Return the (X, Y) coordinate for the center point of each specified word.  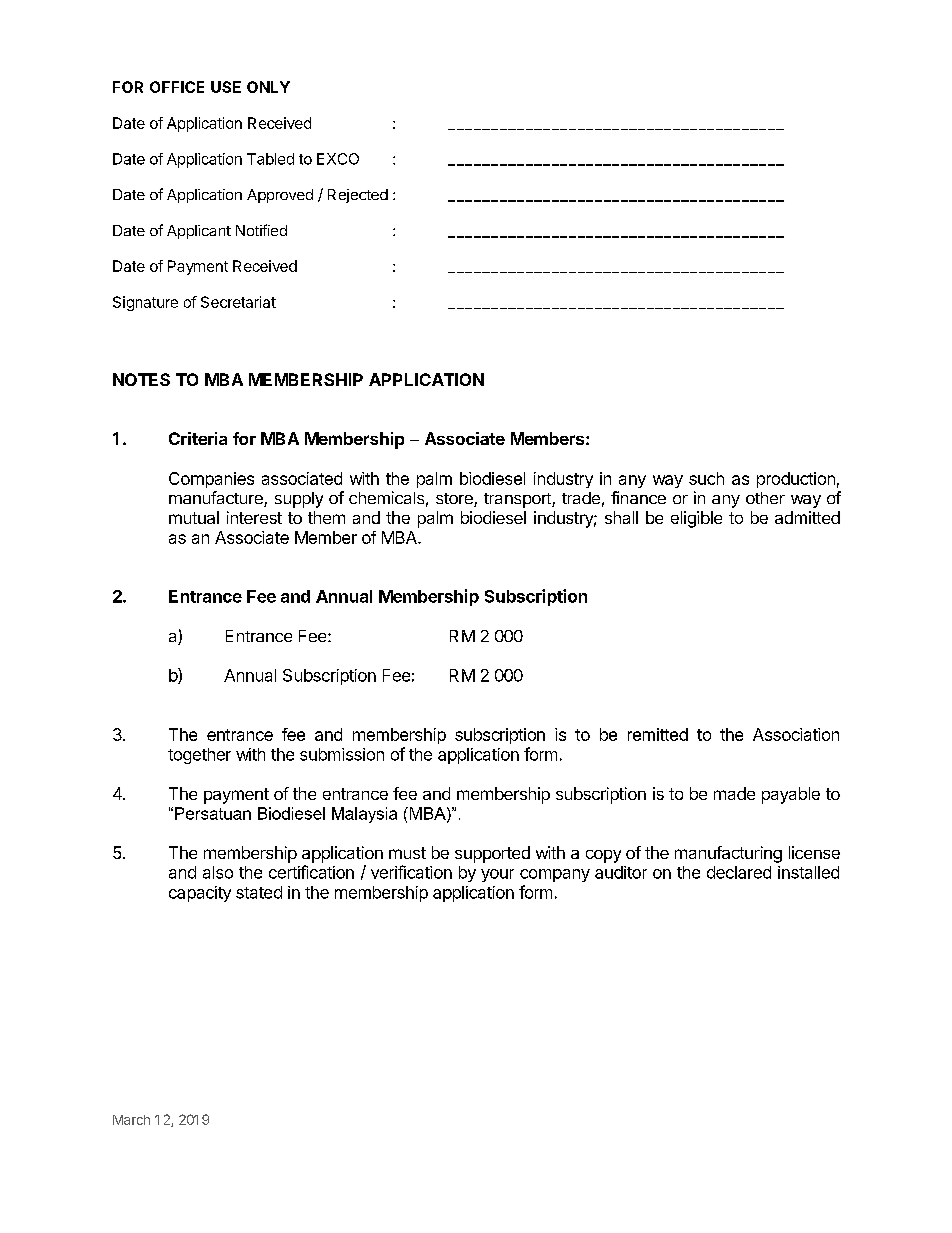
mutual (194, 517)
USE (226, 87)
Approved (280, 196)
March (131, 1120)
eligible (696, 519)
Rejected (358, 196)
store (455, 500)
